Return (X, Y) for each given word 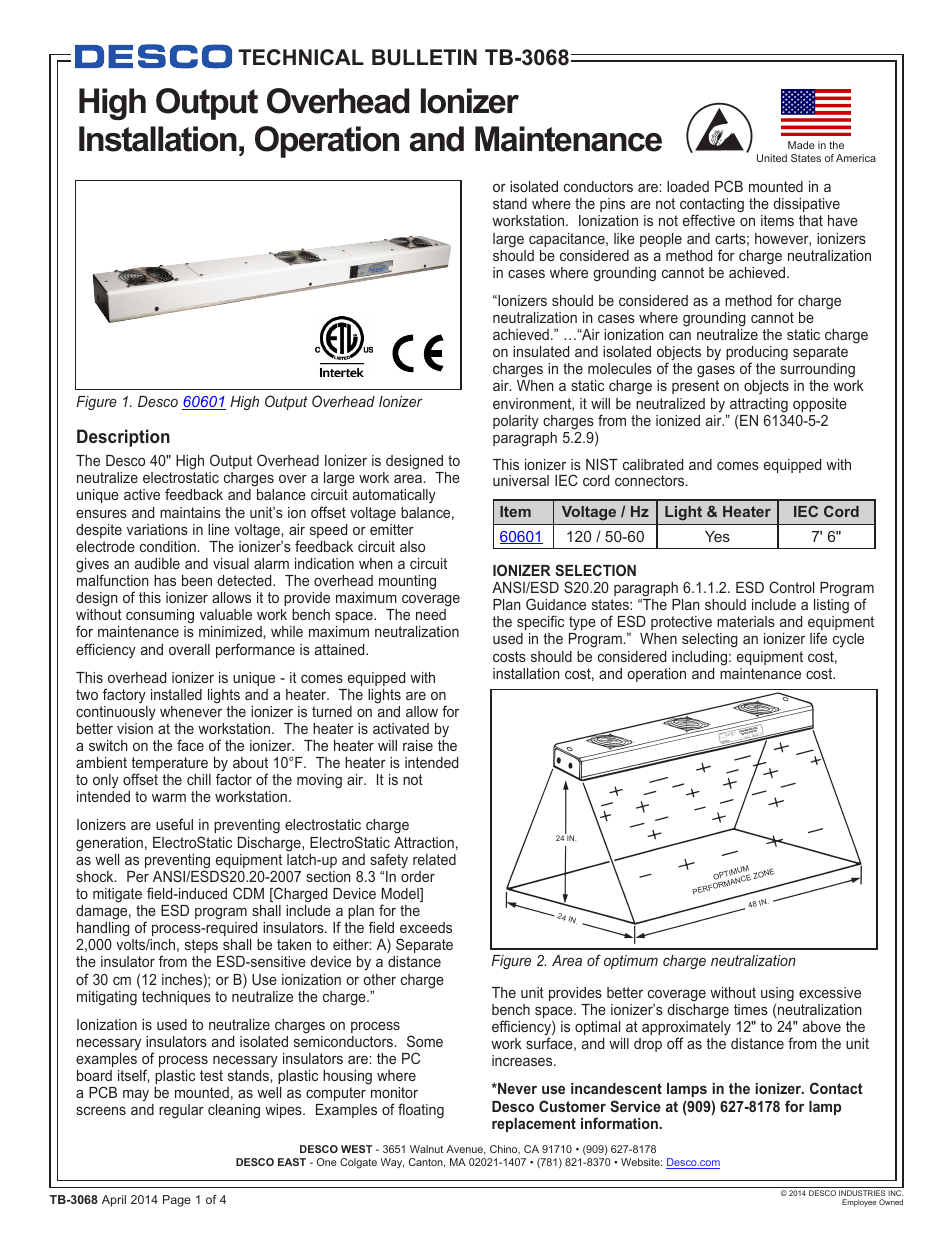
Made (801, 145)
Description (123, 438)
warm (169, 798)
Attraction (424, 842)
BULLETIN (424, 57)
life (818, 638)
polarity (516, 422)
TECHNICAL (301, 57)
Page (177, 1201)
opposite (820, 405)
